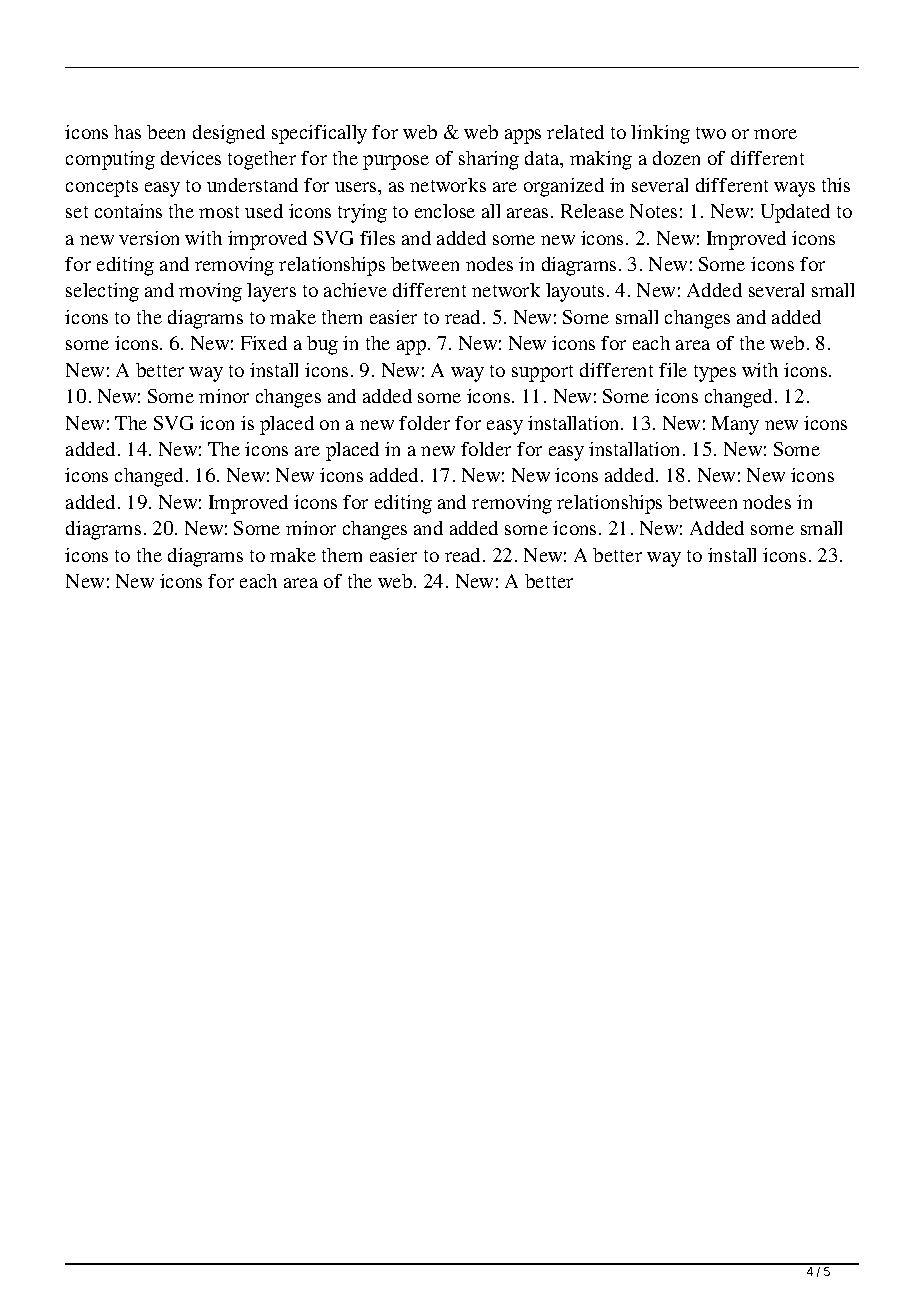 Image resolution: width=924 pixels, height=1308 pixels. What do you see at coordinates (264, 343) in the screenshot?
I see `Fixed` at bounding box center [264, 343].
